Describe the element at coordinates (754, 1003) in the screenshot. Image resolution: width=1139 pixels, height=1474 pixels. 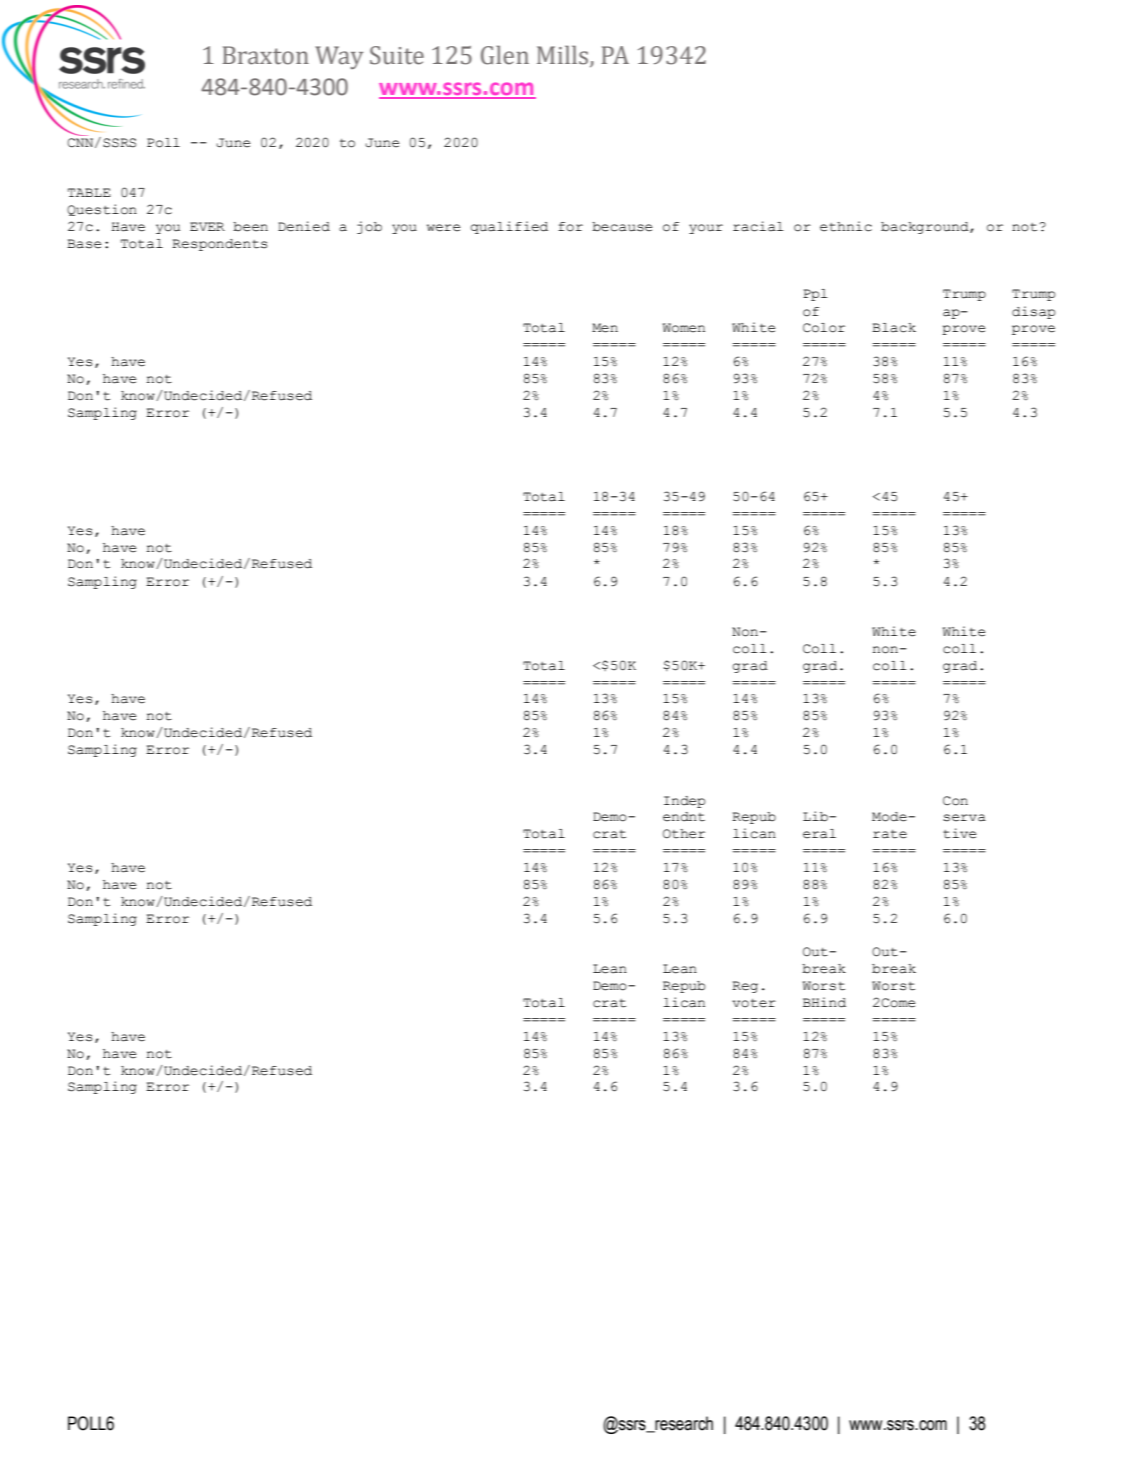
I see `voter` at that location.
